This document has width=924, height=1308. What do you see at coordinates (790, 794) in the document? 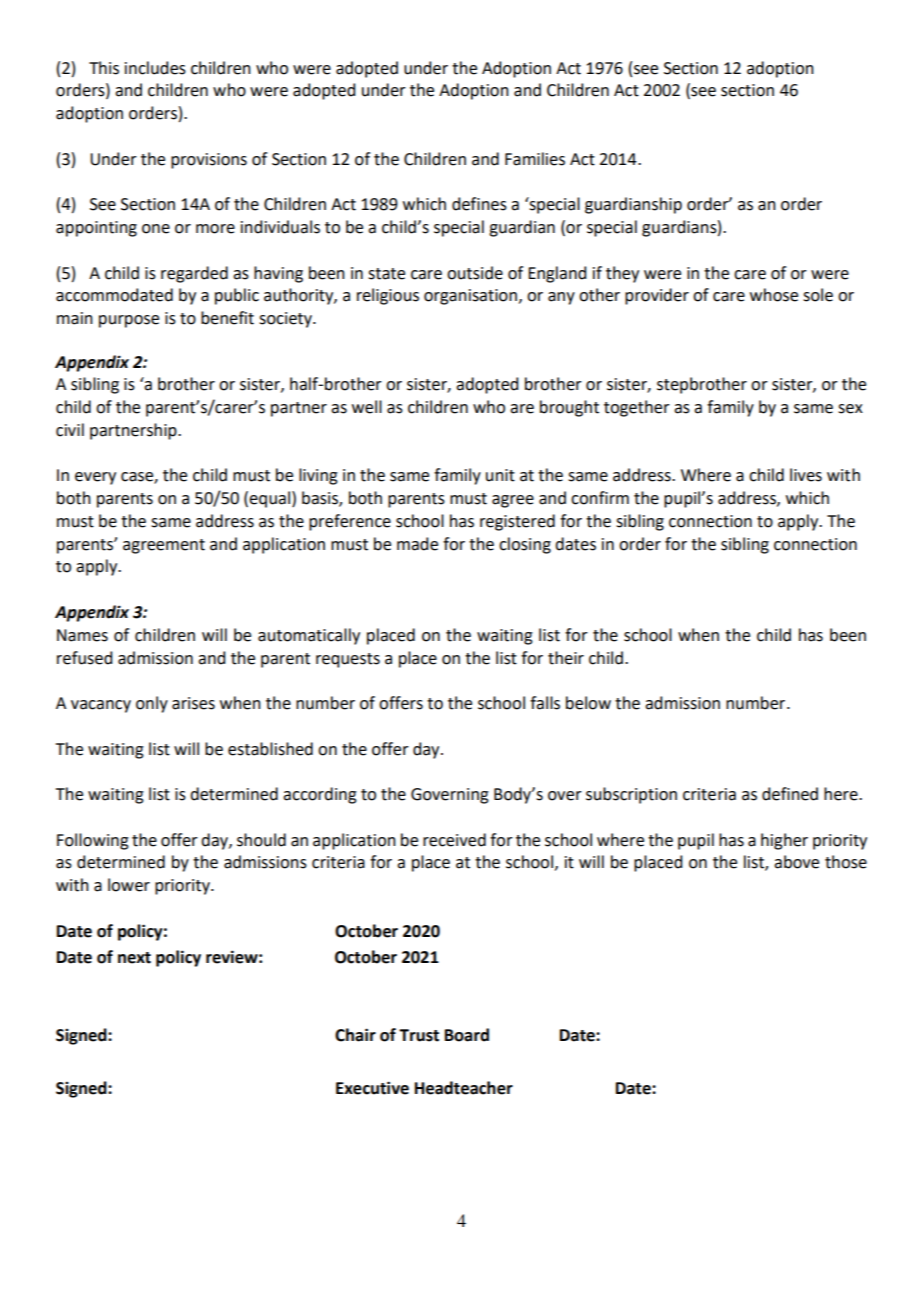
I see `defined` at bounding box center [790, 794].
